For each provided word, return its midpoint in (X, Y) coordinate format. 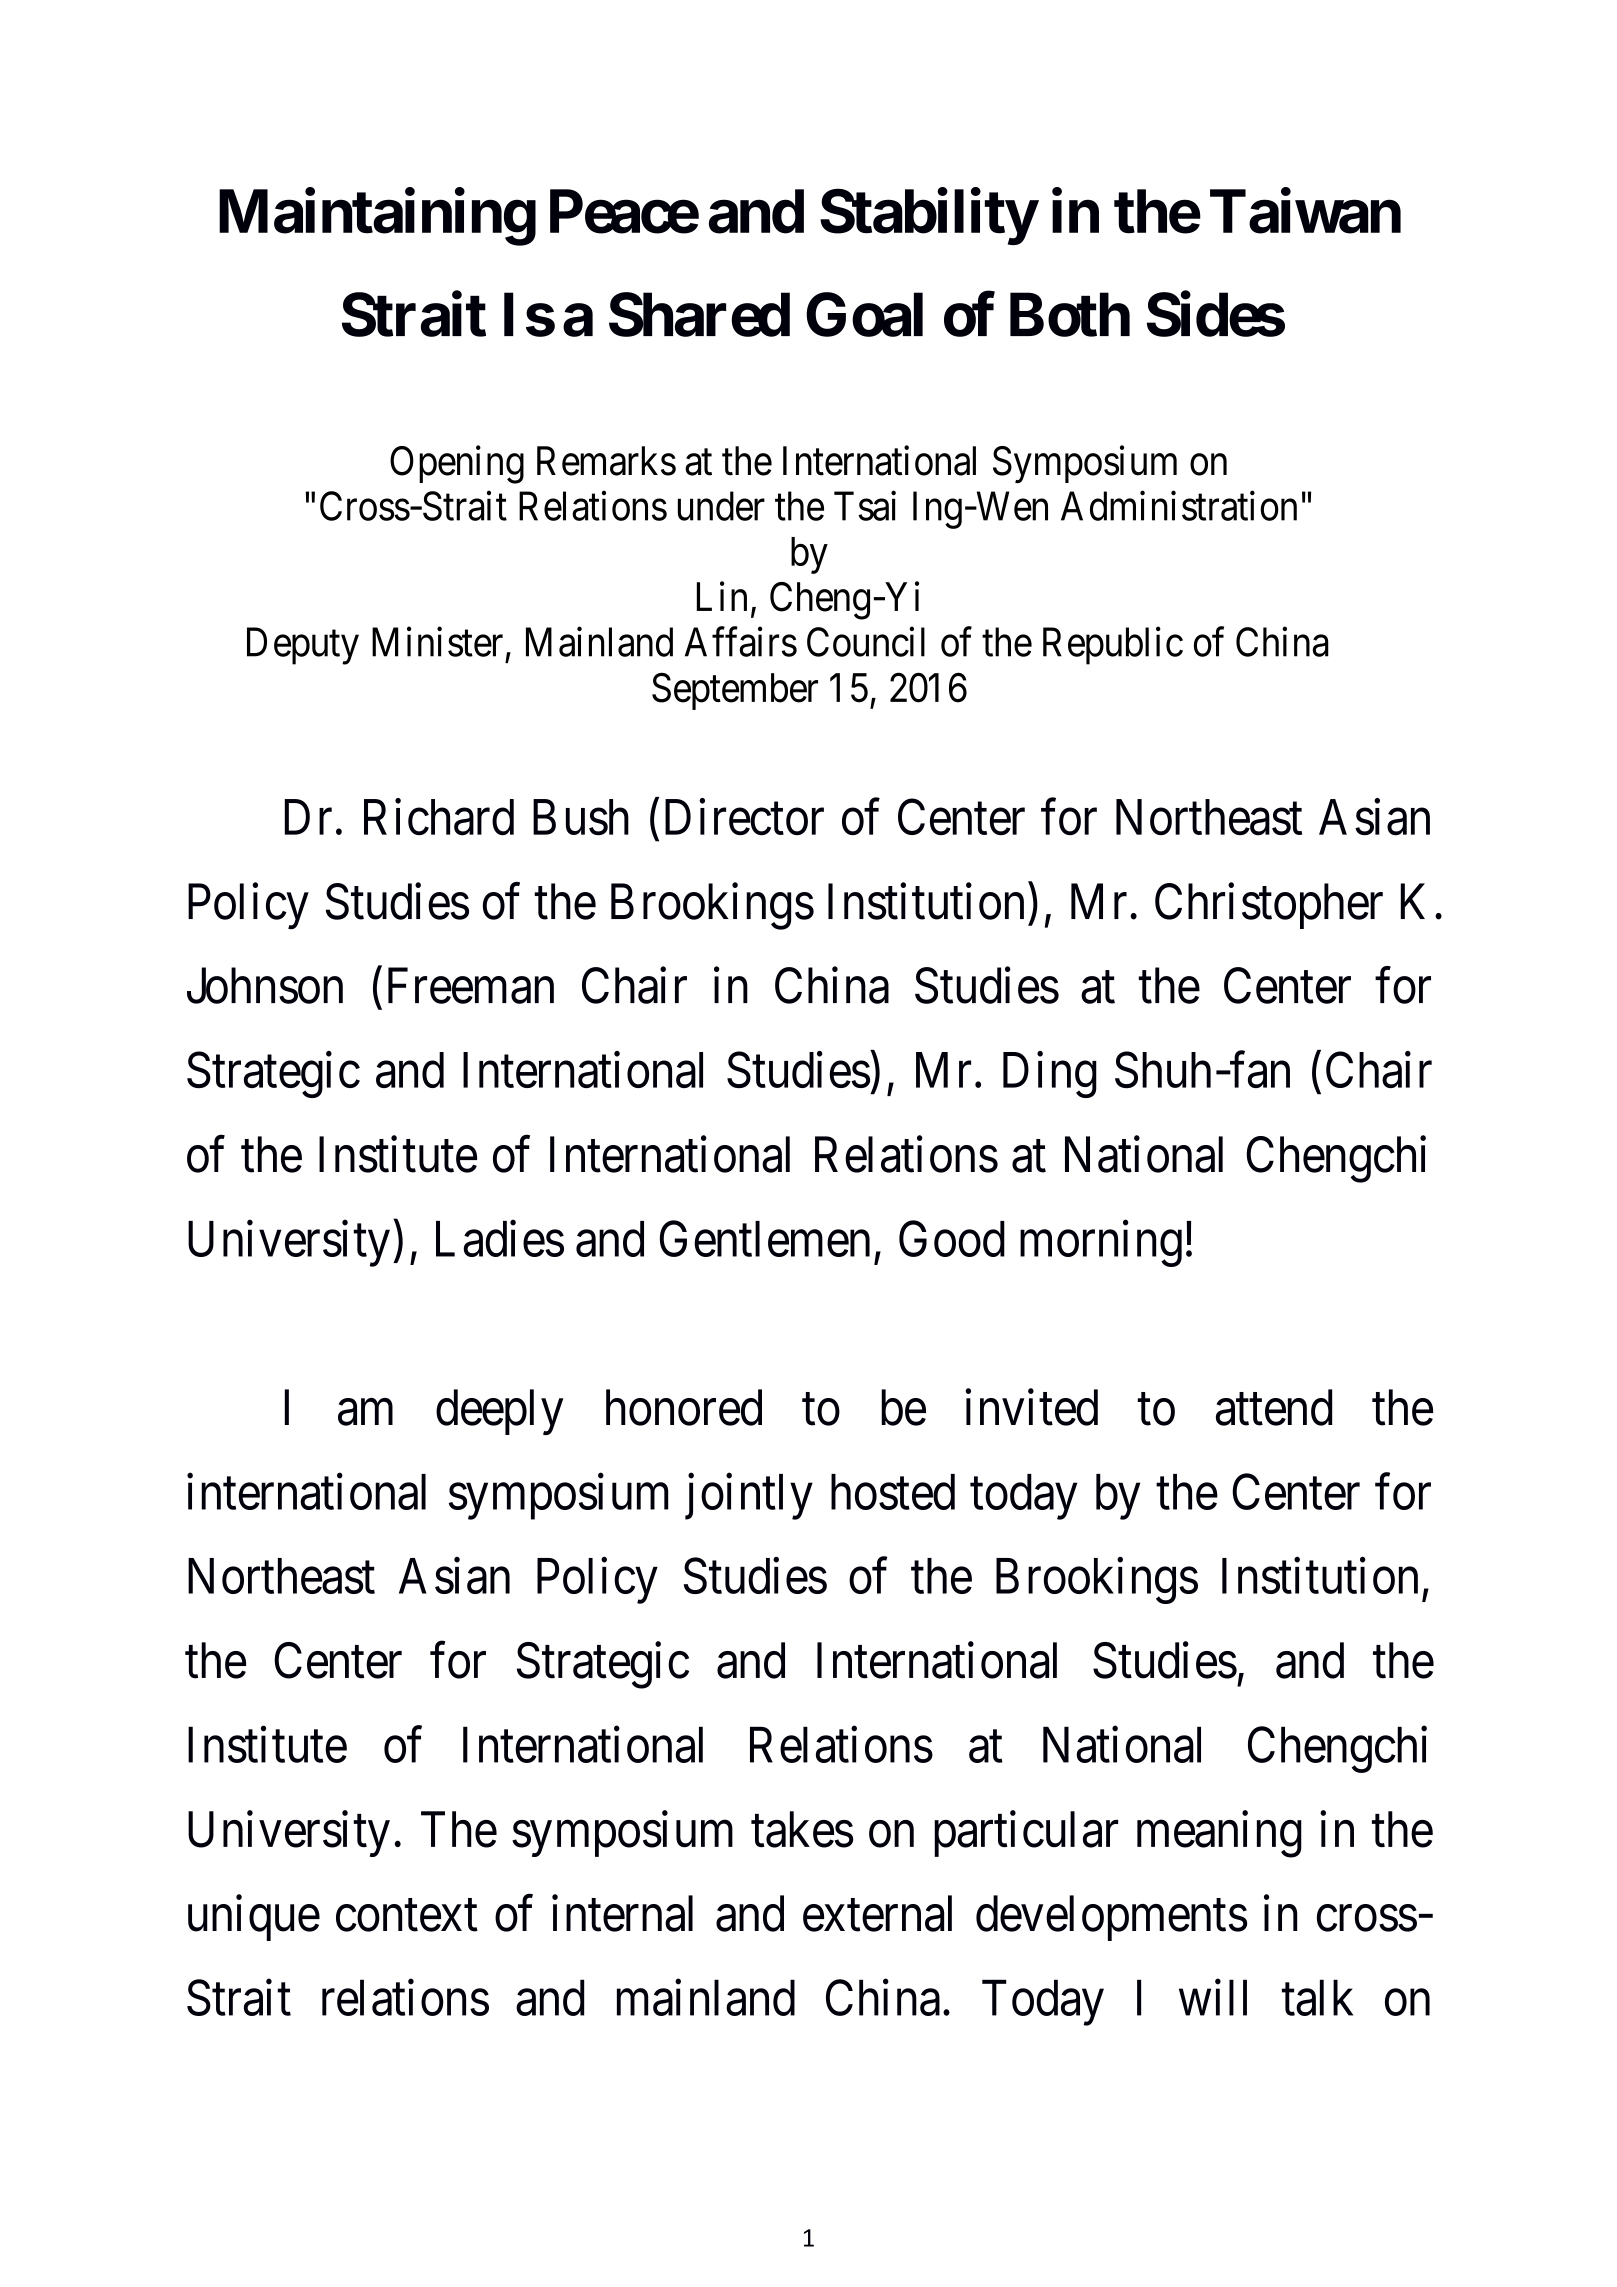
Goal (864, 314)
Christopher (1269, 906)
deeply (499, 1412)
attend (1274, 1407)
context (407, 1916)
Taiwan (1305, 211)
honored (684, 1407)
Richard (439, 817)
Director (744, 817)
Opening (457, 465)
